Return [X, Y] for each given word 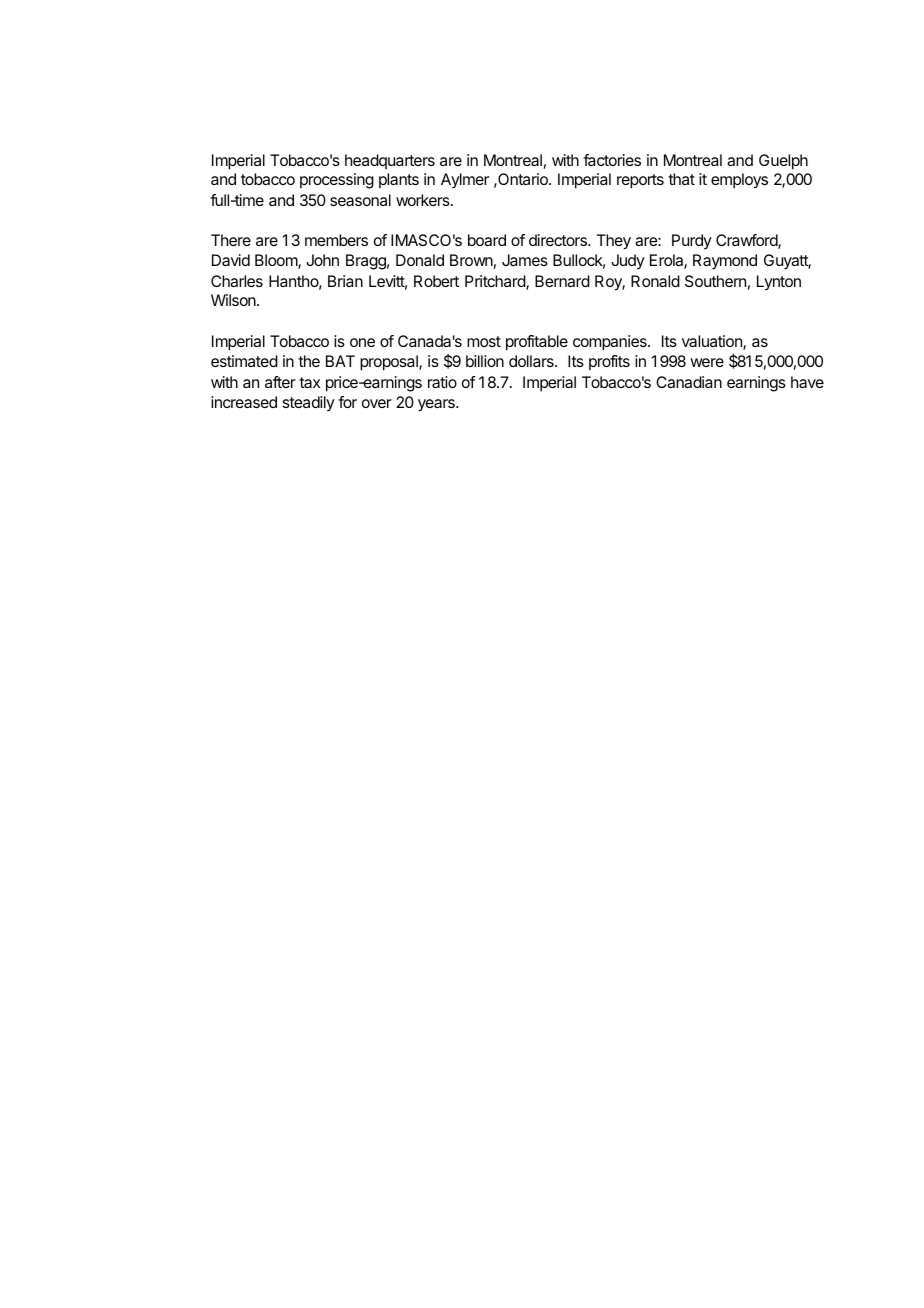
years [437, 405]
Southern [715, 281]
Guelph [783, 162]
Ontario [523, 179]
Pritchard [496, 282]
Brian [345, 281]
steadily [309, 404]
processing [337, 181]
